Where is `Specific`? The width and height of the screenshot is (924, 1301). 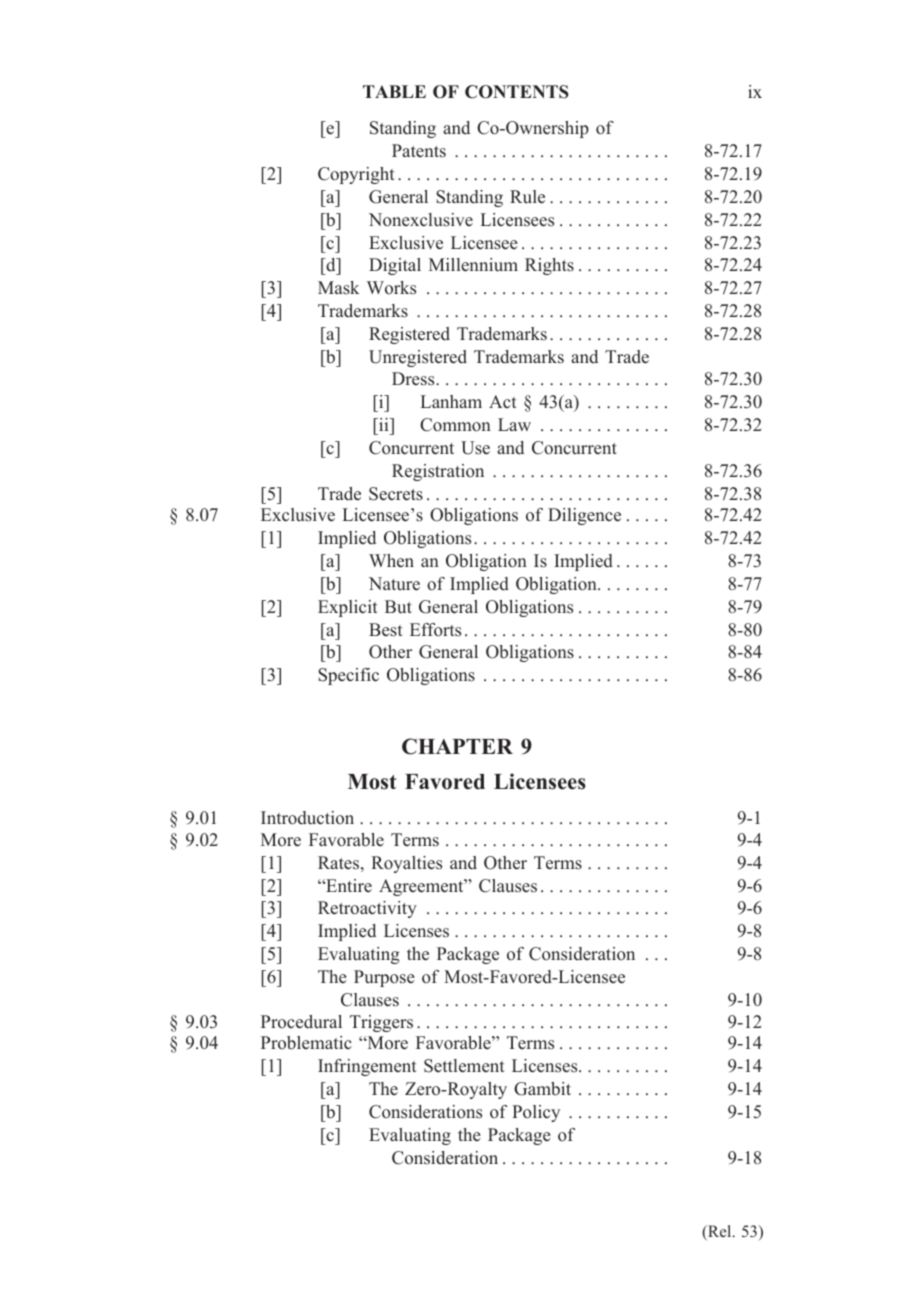
Specific is located at coordinates (348, 676).
